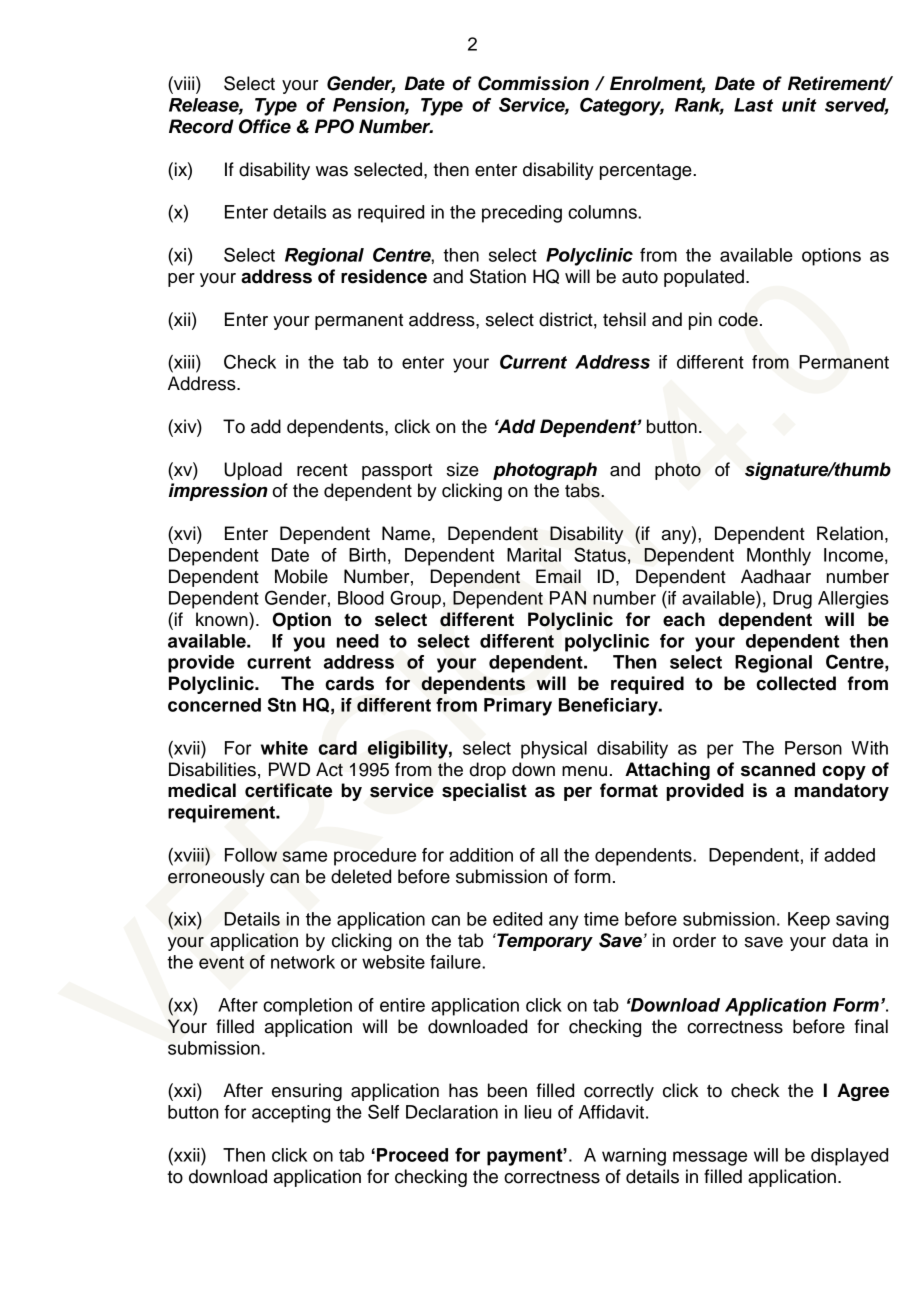  What do you see at coordinates (463, 469) in the document?
I see `size` at bounding box center [463, 469].
